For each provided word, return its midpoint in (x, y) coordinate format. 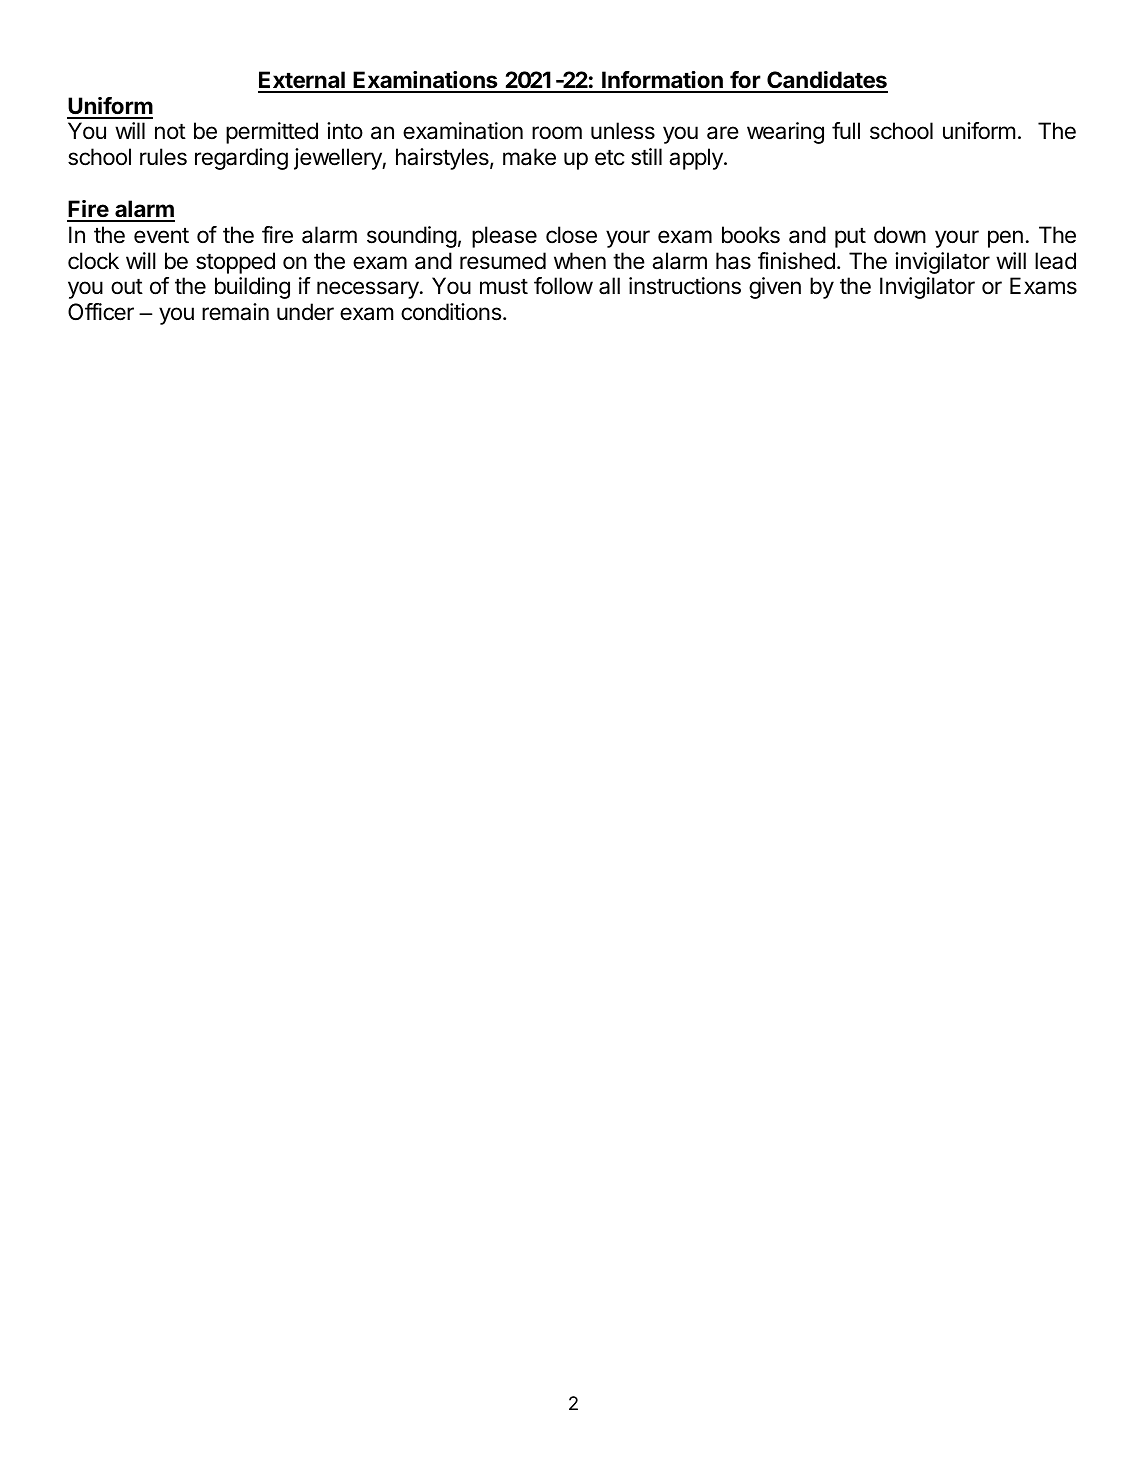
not (170, 132)
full (846, 130)
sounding (412, 237)
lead (1055, 261)
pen (1005, 239)
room (557, 133)
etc (610, 158)
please (504, 237)
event (161, 236)
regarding (241, 159)
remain (235, 312)
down (900, 235)
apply (697, 159)
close (571, 235)
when (580, 261)
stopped (235, 263)
